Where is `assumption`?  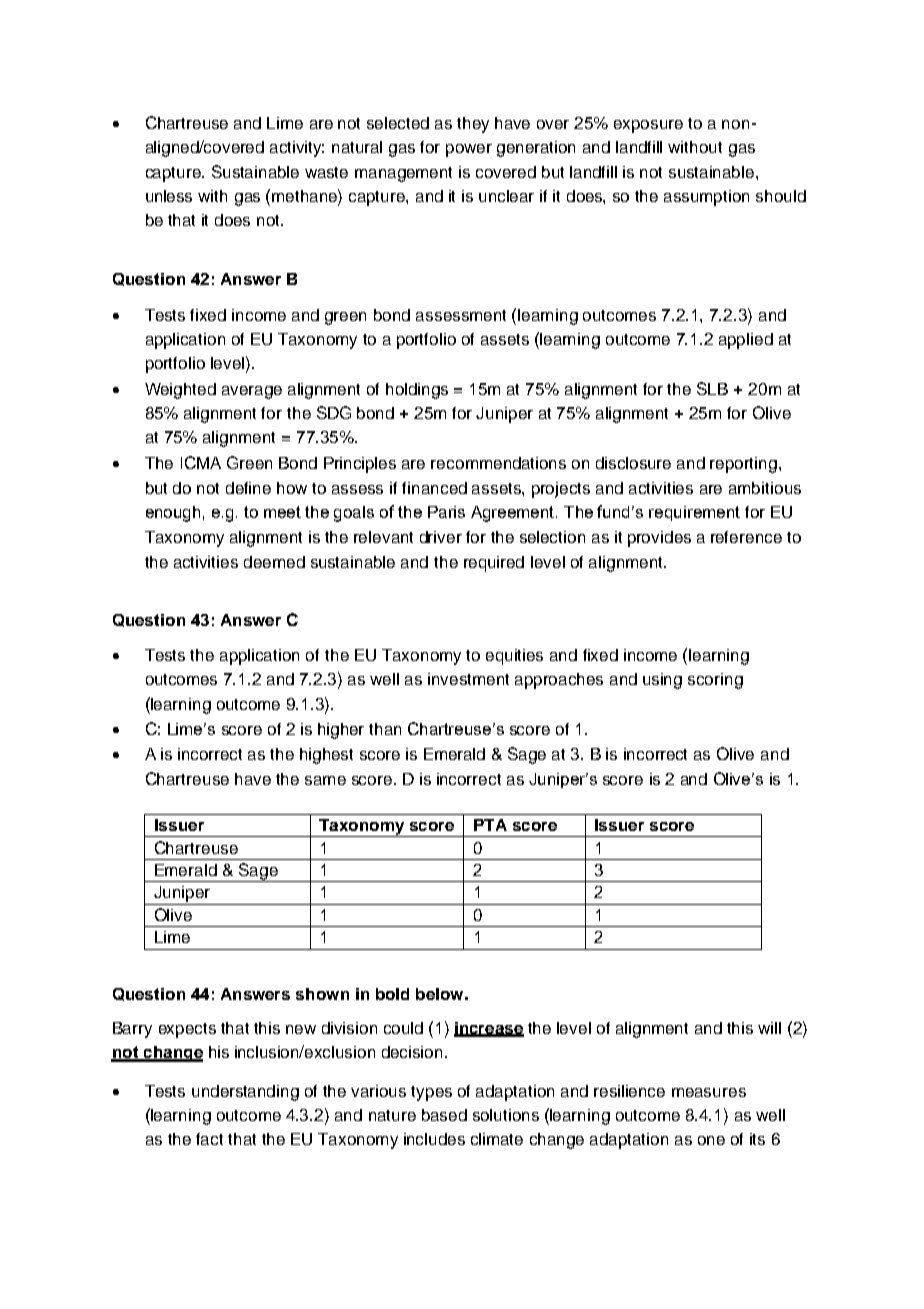
assumption is located at coordinates (706, 198).
